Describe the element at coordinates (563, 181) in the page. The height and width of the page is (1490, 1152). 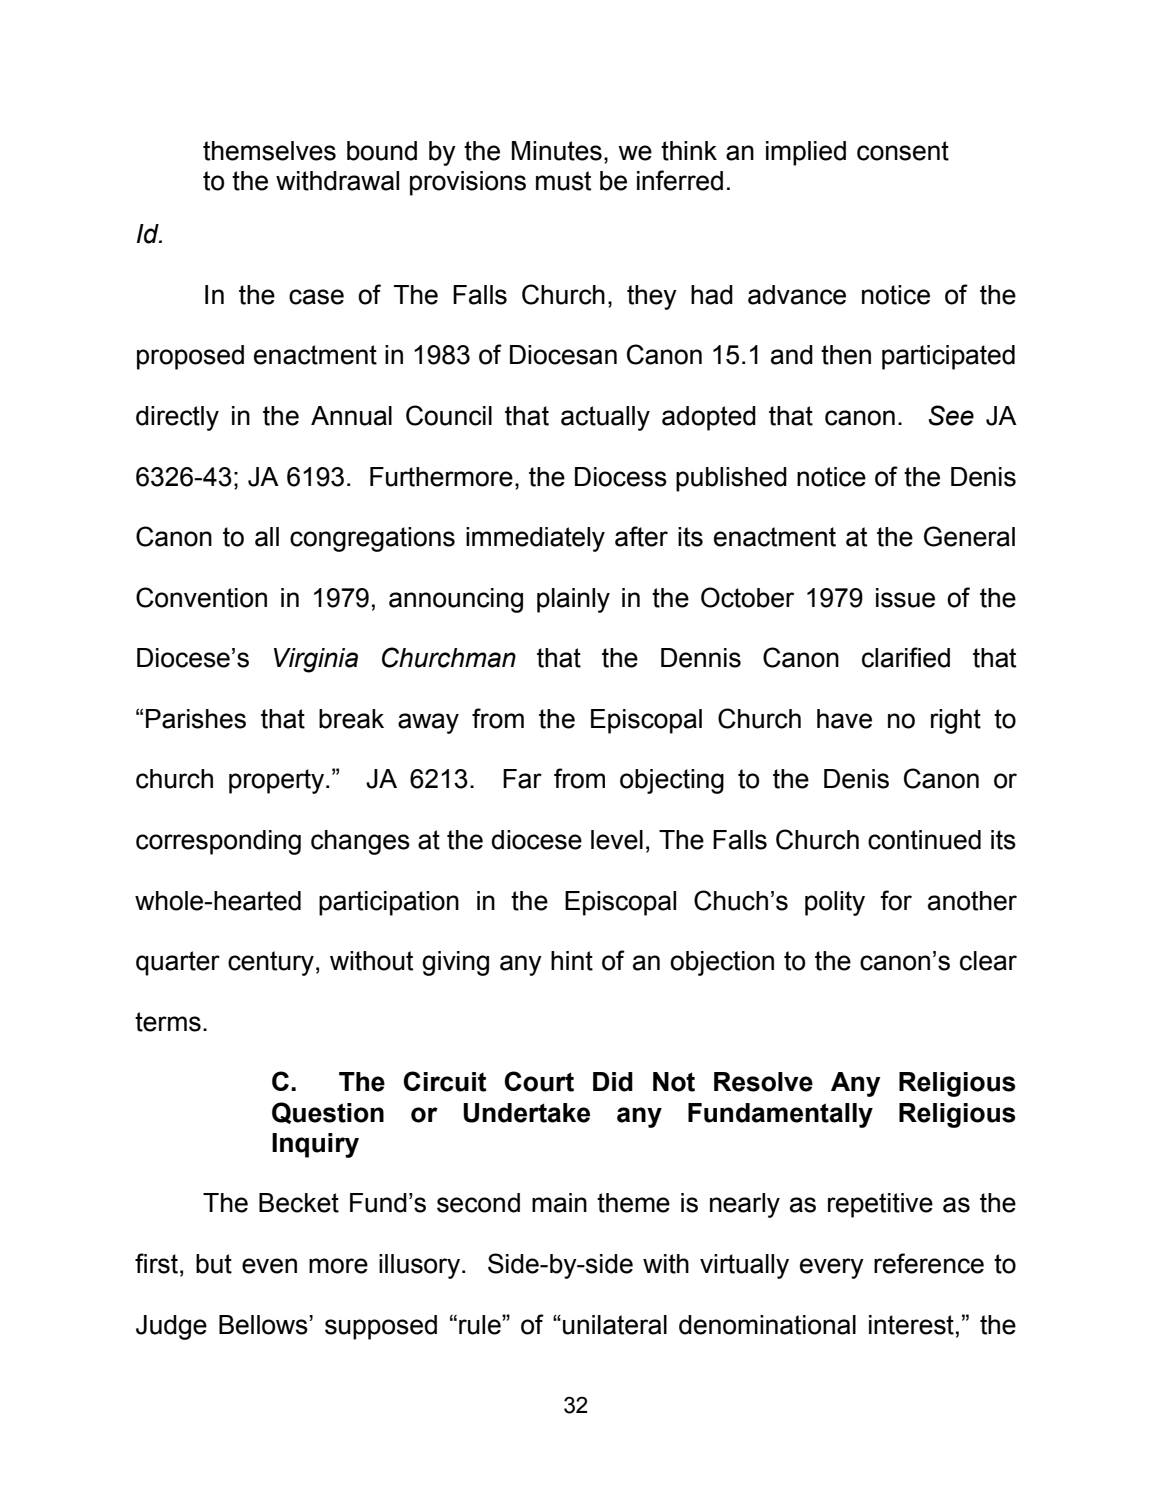
I see `must` at that location.
